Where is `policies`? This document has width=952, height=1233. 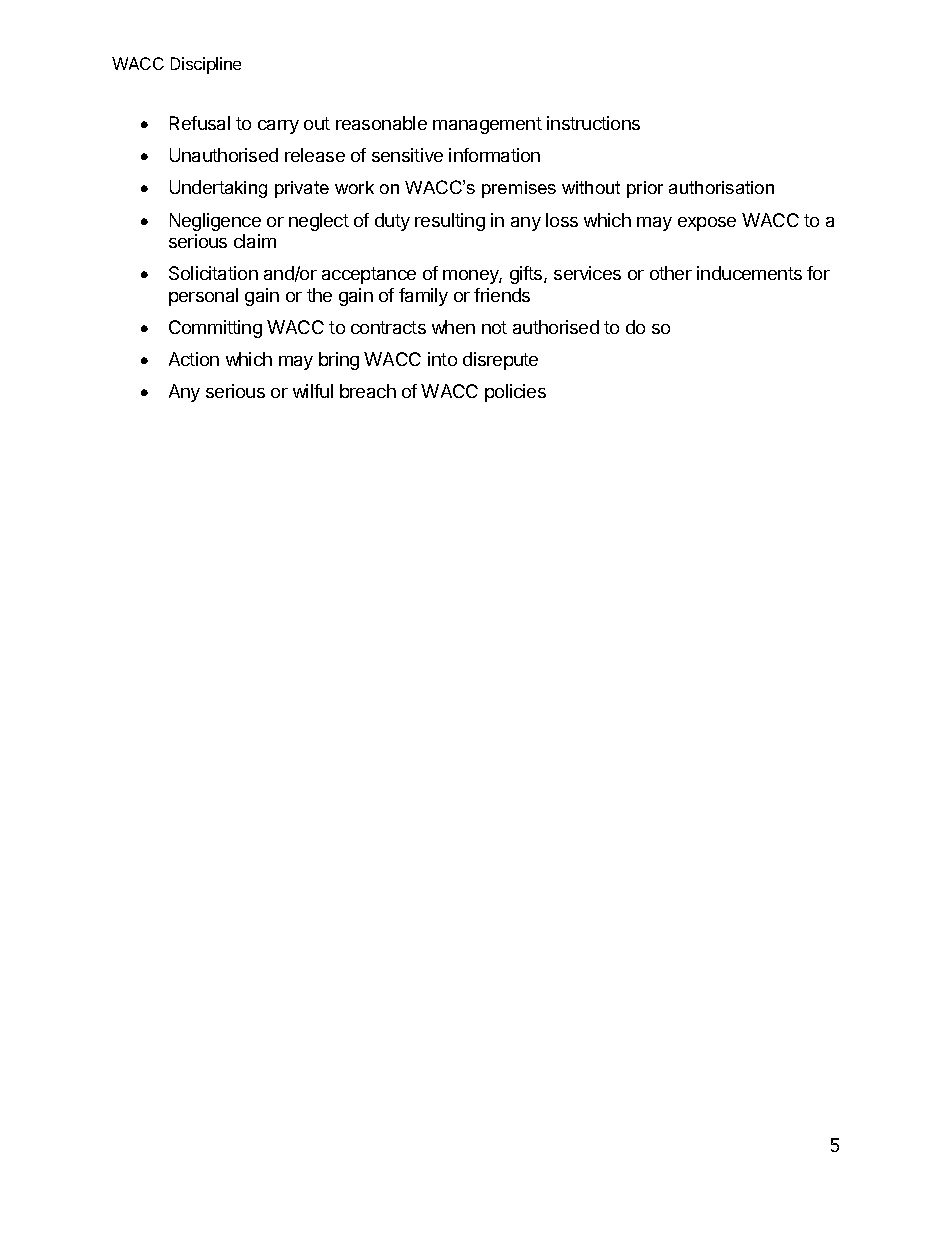 policies is located at coordinates (515, 393).
